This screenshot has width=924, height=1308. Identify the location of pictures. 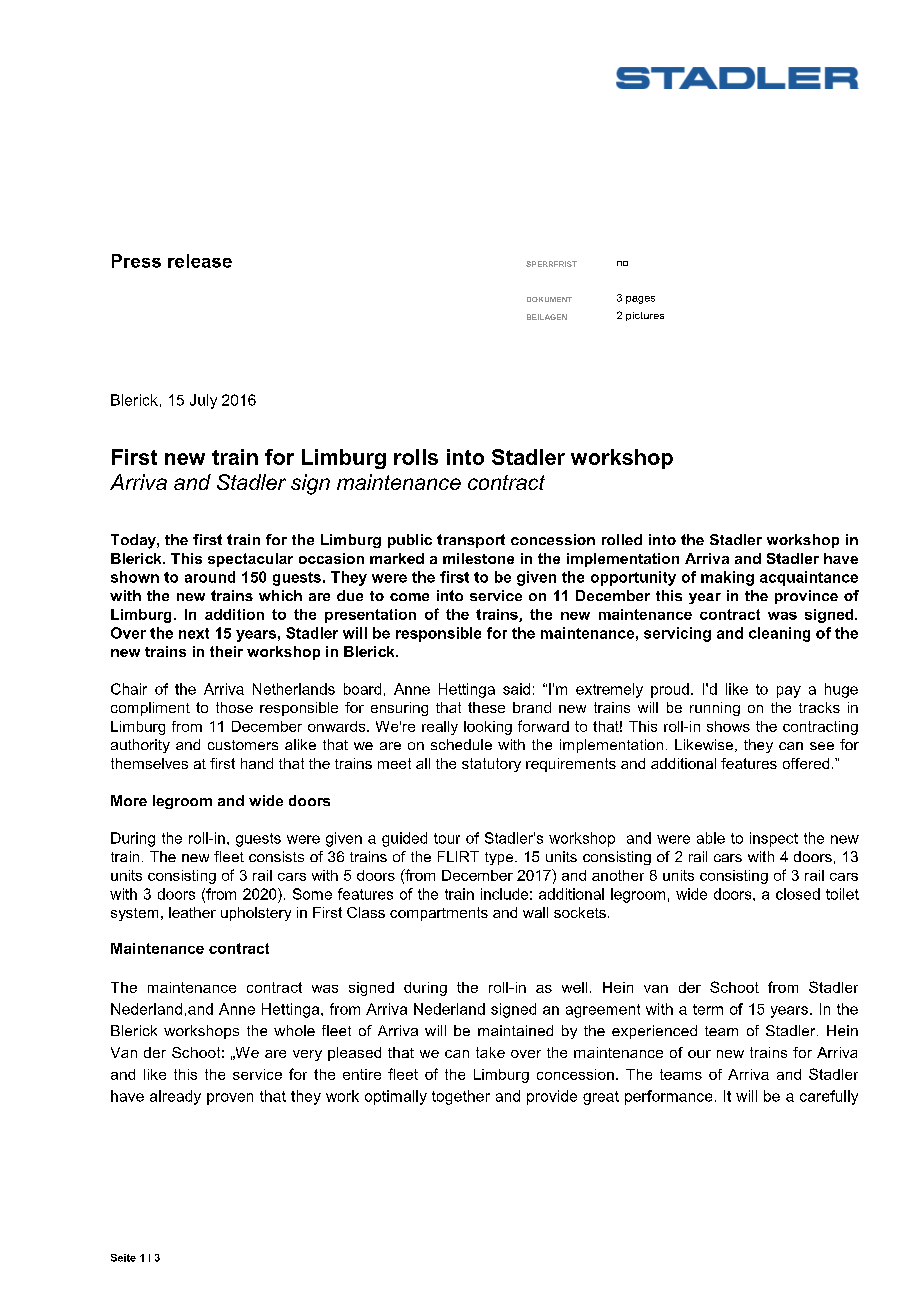
(645, 316).
